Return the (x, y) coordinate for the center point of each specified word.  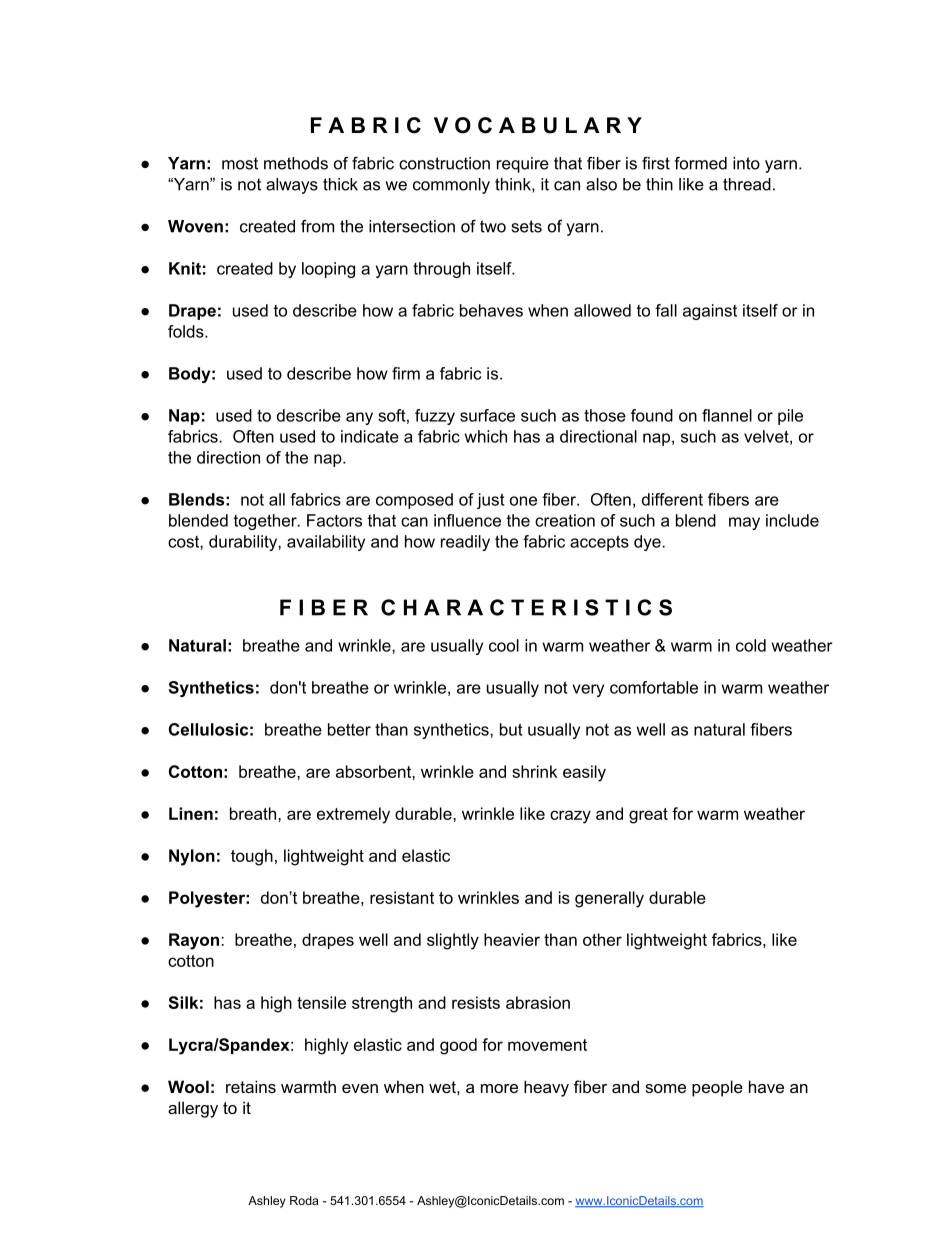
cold (751, 645)
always (292, 186)
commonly (451, 186)
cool (504, 645)
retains (251, 1086)
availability (326, 543)
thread (747, 184)
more (499, 1088)
